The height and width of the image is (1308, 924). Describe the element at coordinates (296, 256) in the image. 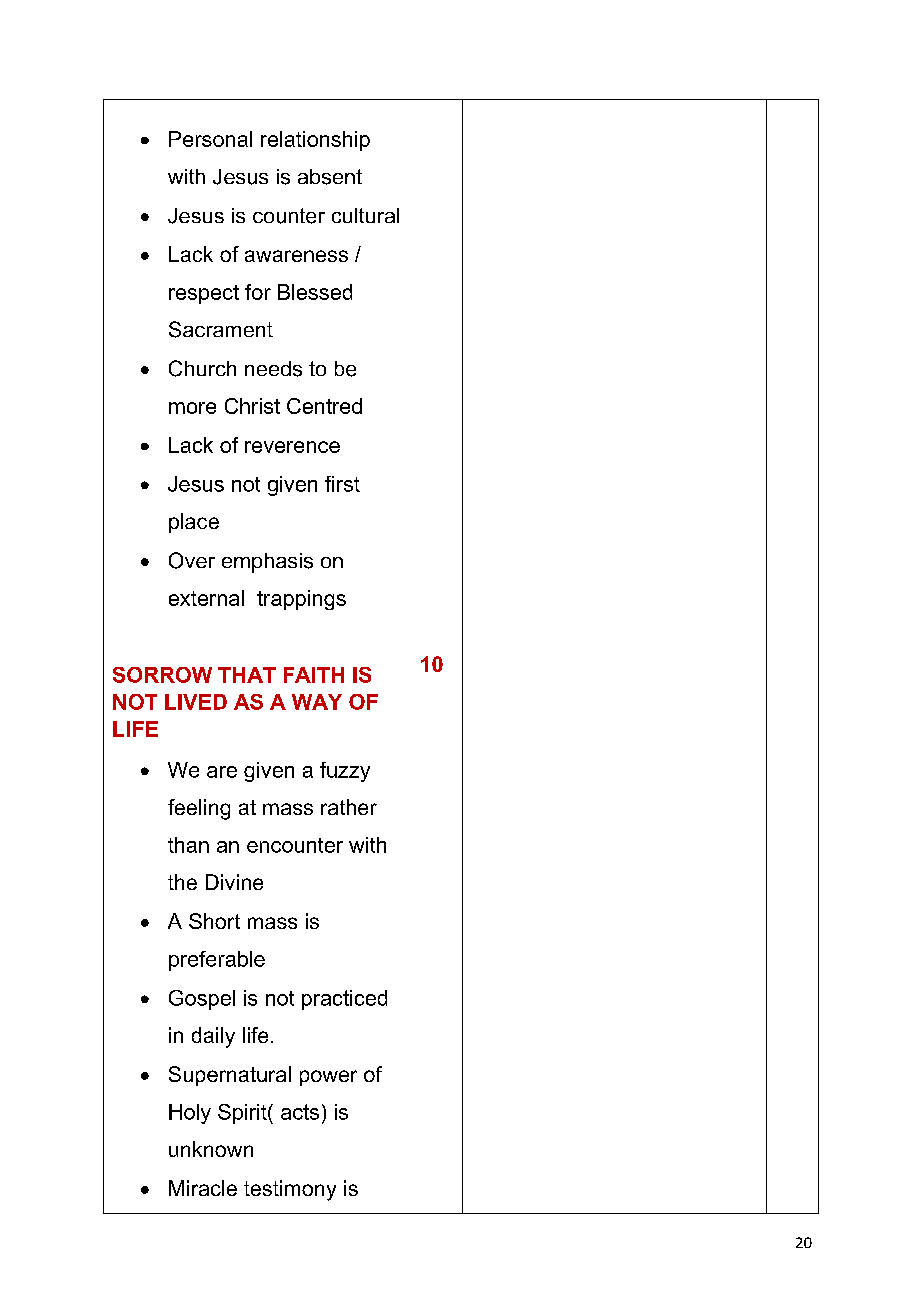

I see `awareness` at that location.
